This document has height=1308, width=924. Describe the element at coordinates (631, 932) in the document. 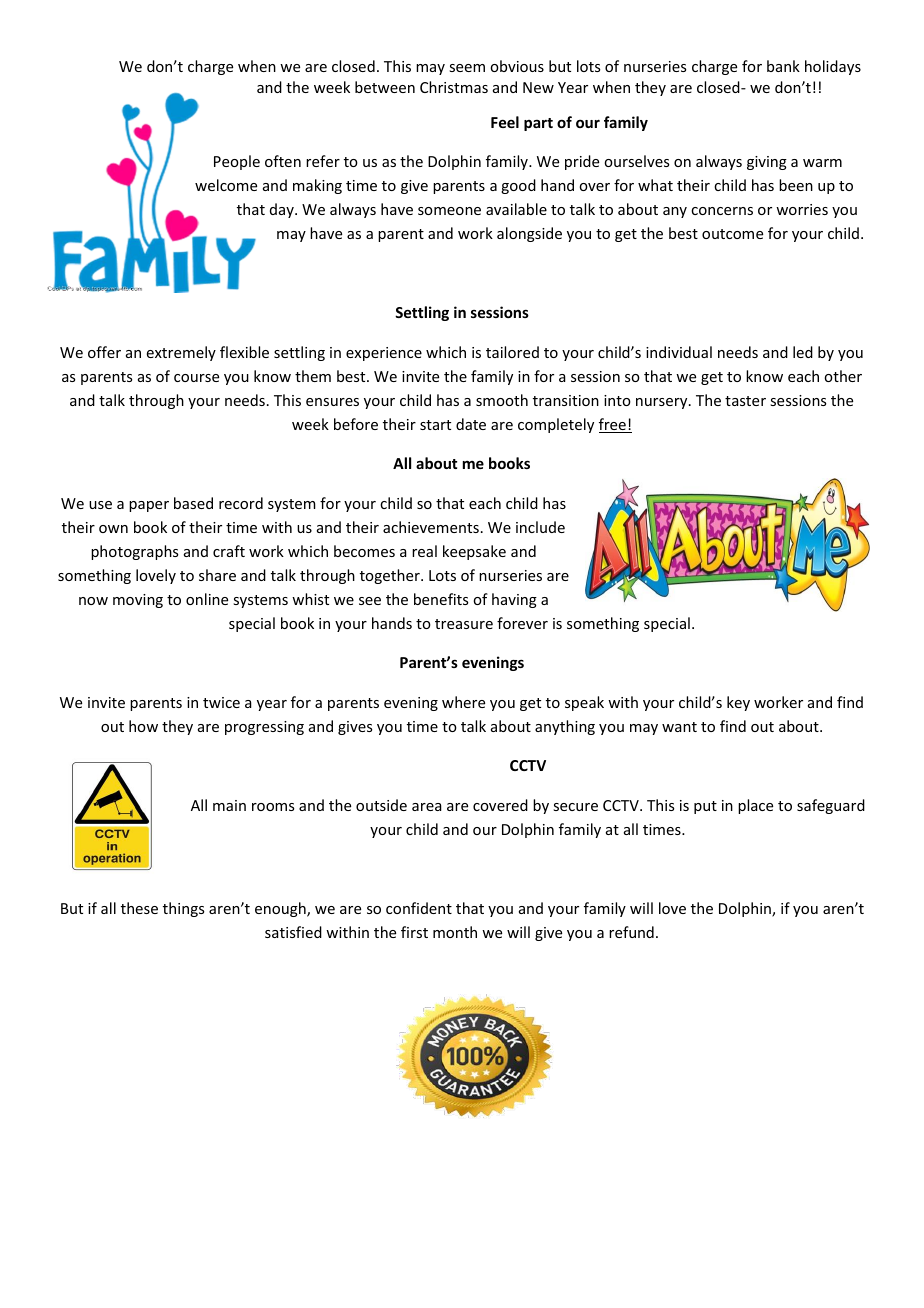

I see `refund` at that location.
